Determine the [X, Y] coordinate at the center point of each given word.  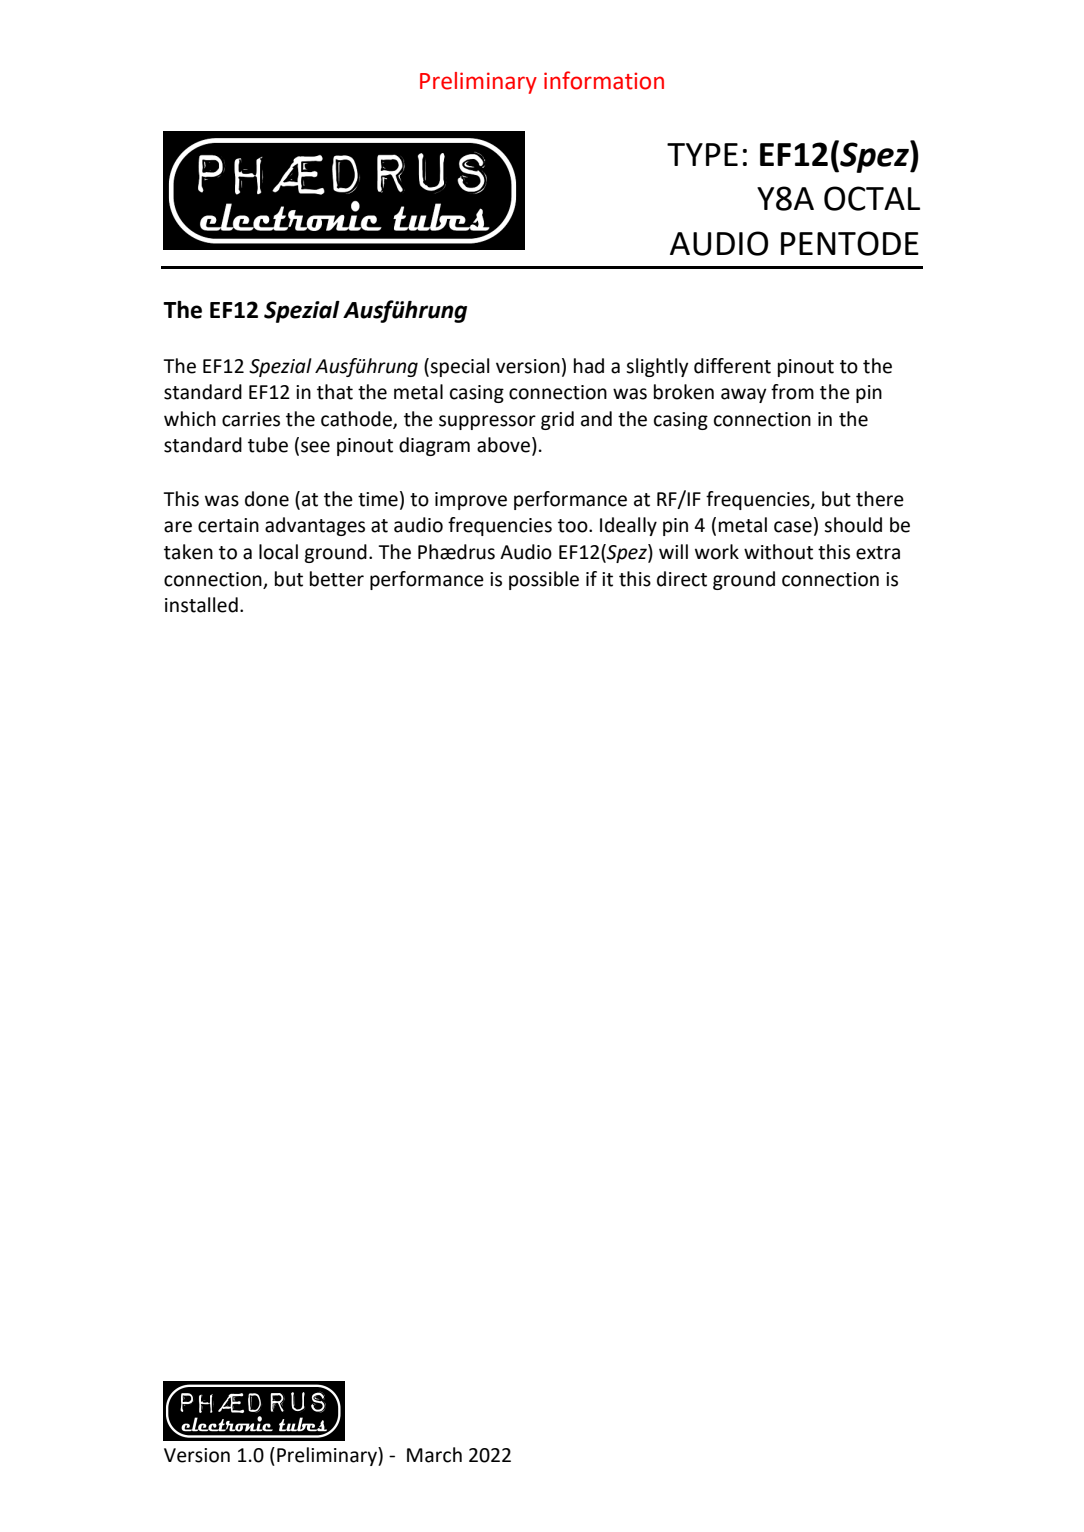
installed [201, 605]
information [604, 80]
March [434, 1455]
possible [544, 580]
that [335, 392]
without [778, 552]
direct [682, 579]
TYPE [702, 154]
